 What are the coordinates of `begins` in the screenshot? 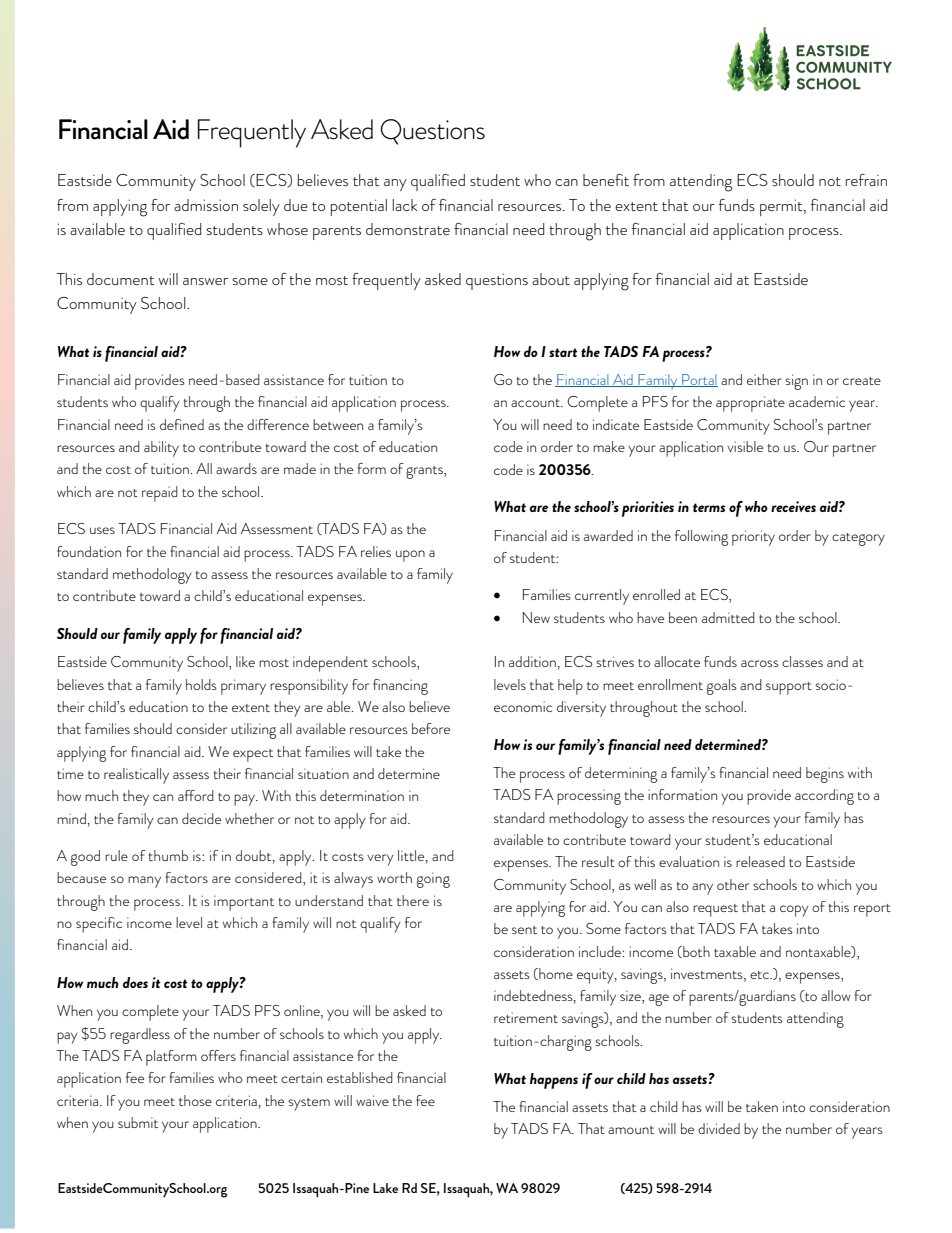 It's located at (825, 775).
